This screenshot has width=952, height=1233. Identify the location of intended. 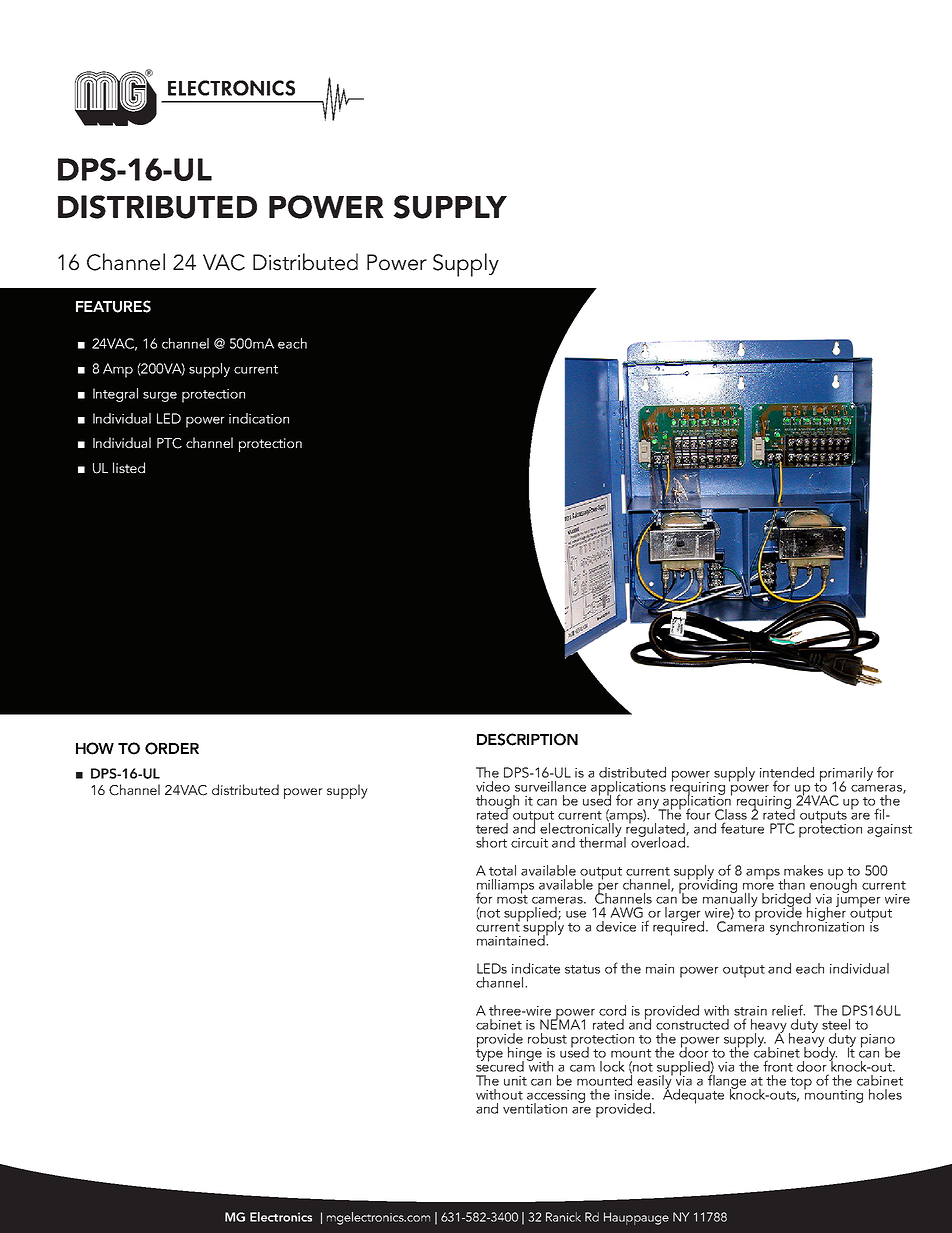
(787, 772).
